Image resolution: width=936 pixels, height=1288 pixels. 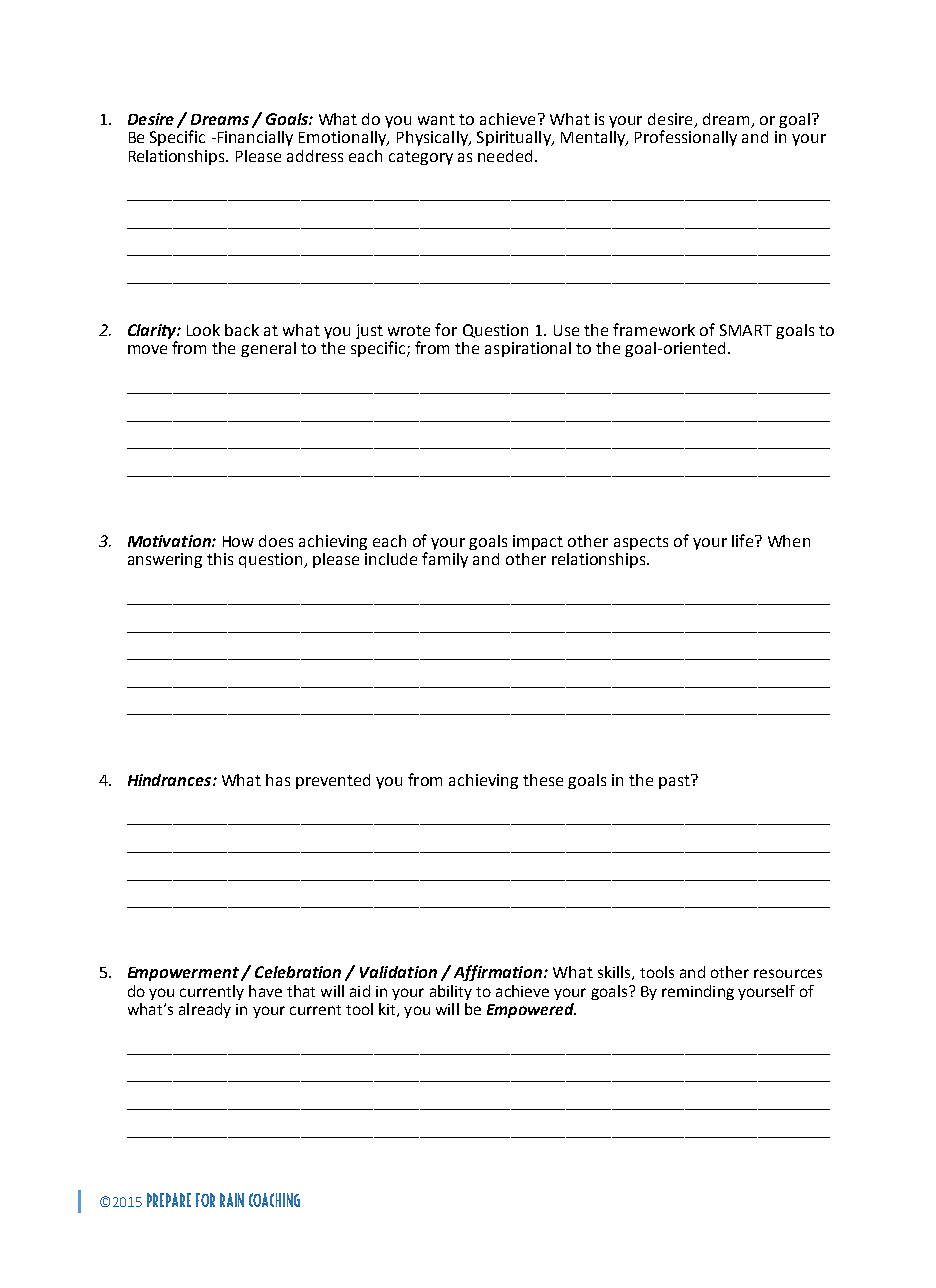 What do you see at coordinates (531, 1010) in the image?
I see `Empowered` at bounding box center [531, 1010].
